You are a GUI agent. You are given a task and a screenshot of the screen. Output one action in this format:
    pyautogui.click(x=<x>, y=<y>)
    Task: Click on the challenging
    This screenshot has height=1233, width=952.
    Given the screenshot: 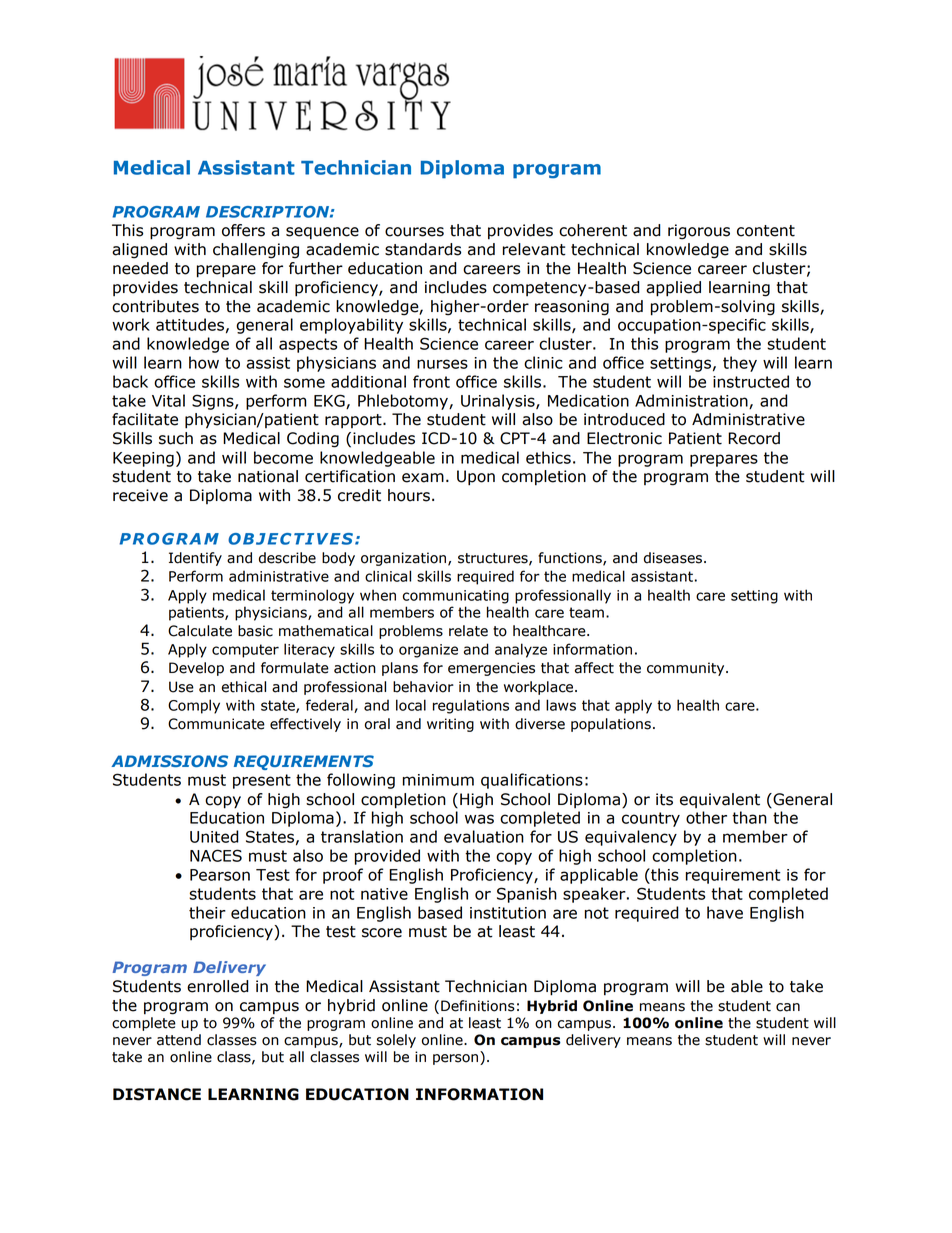 What is the action you would take?
    pyautogui.click(x=256, y=251)
